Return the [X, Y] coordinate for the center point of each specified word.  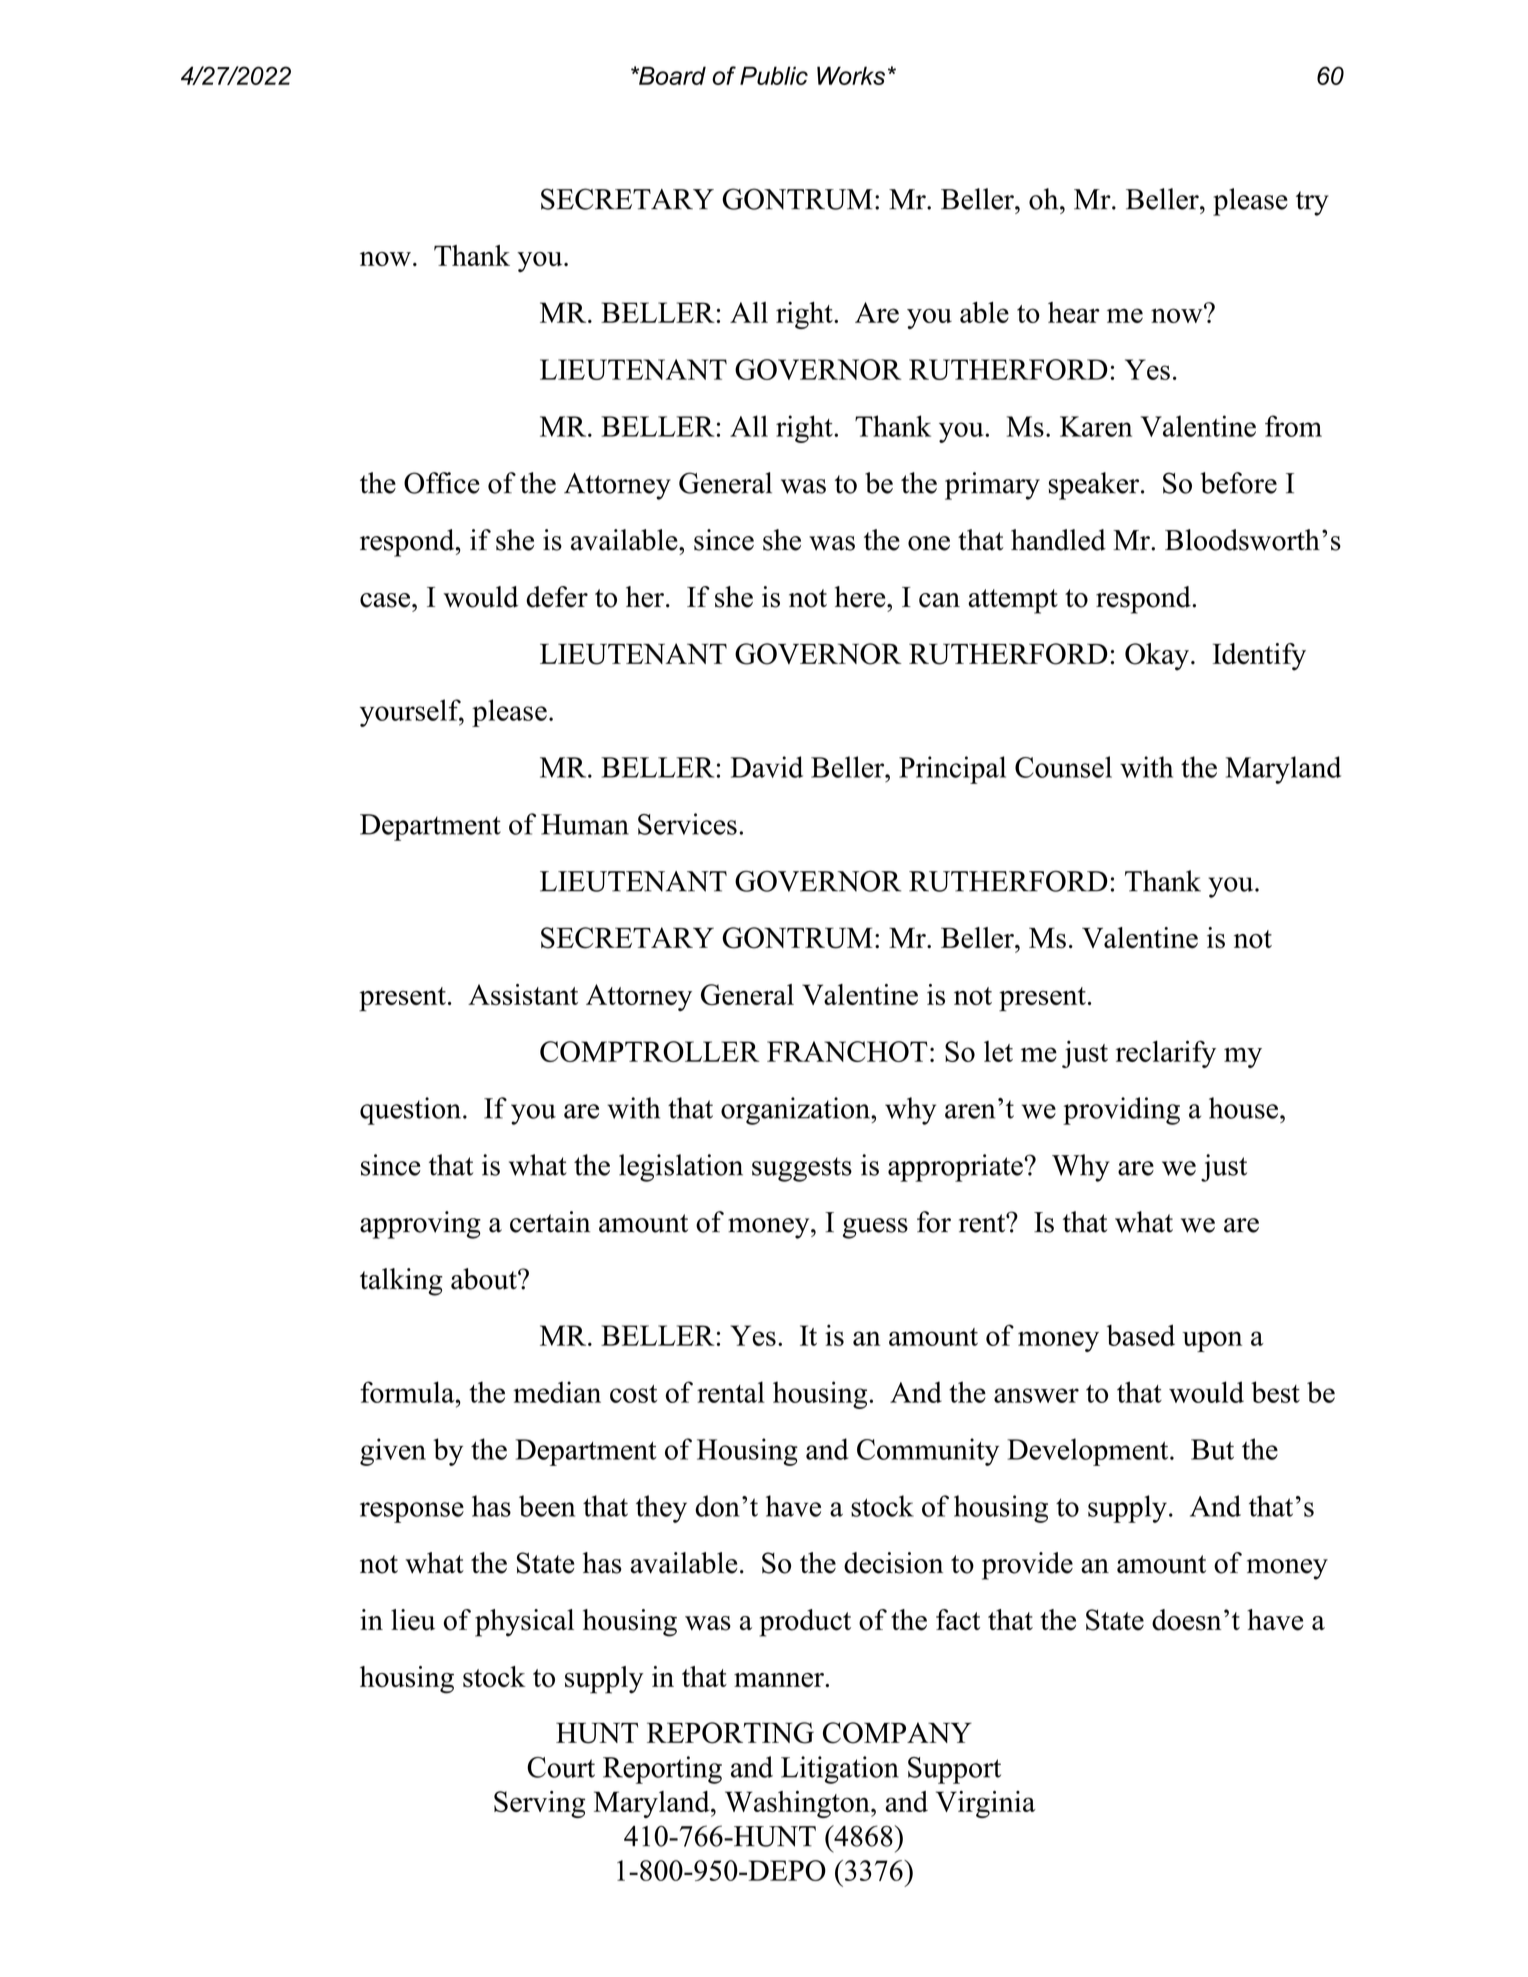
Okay [1157, 657]
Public [774, 75]
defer [557, 597]
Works [851, 75]
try [1312, 203]
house [1243, 1108]
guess [875, 1228]
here [861, 597]
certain [550, 1222]
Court [561, 1767]
